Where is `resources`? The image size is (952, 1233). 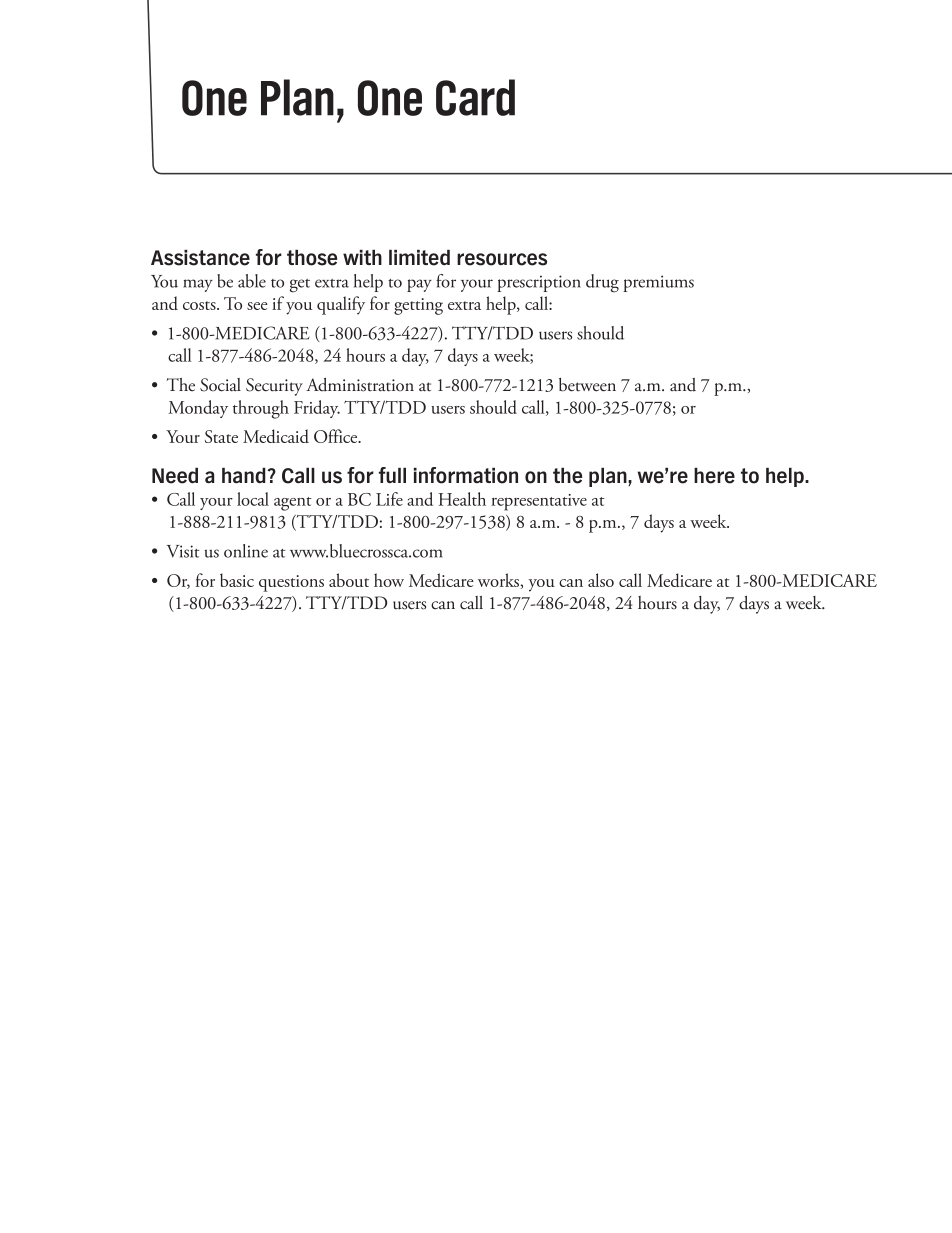 resources is located at coordinates (502, 259).
